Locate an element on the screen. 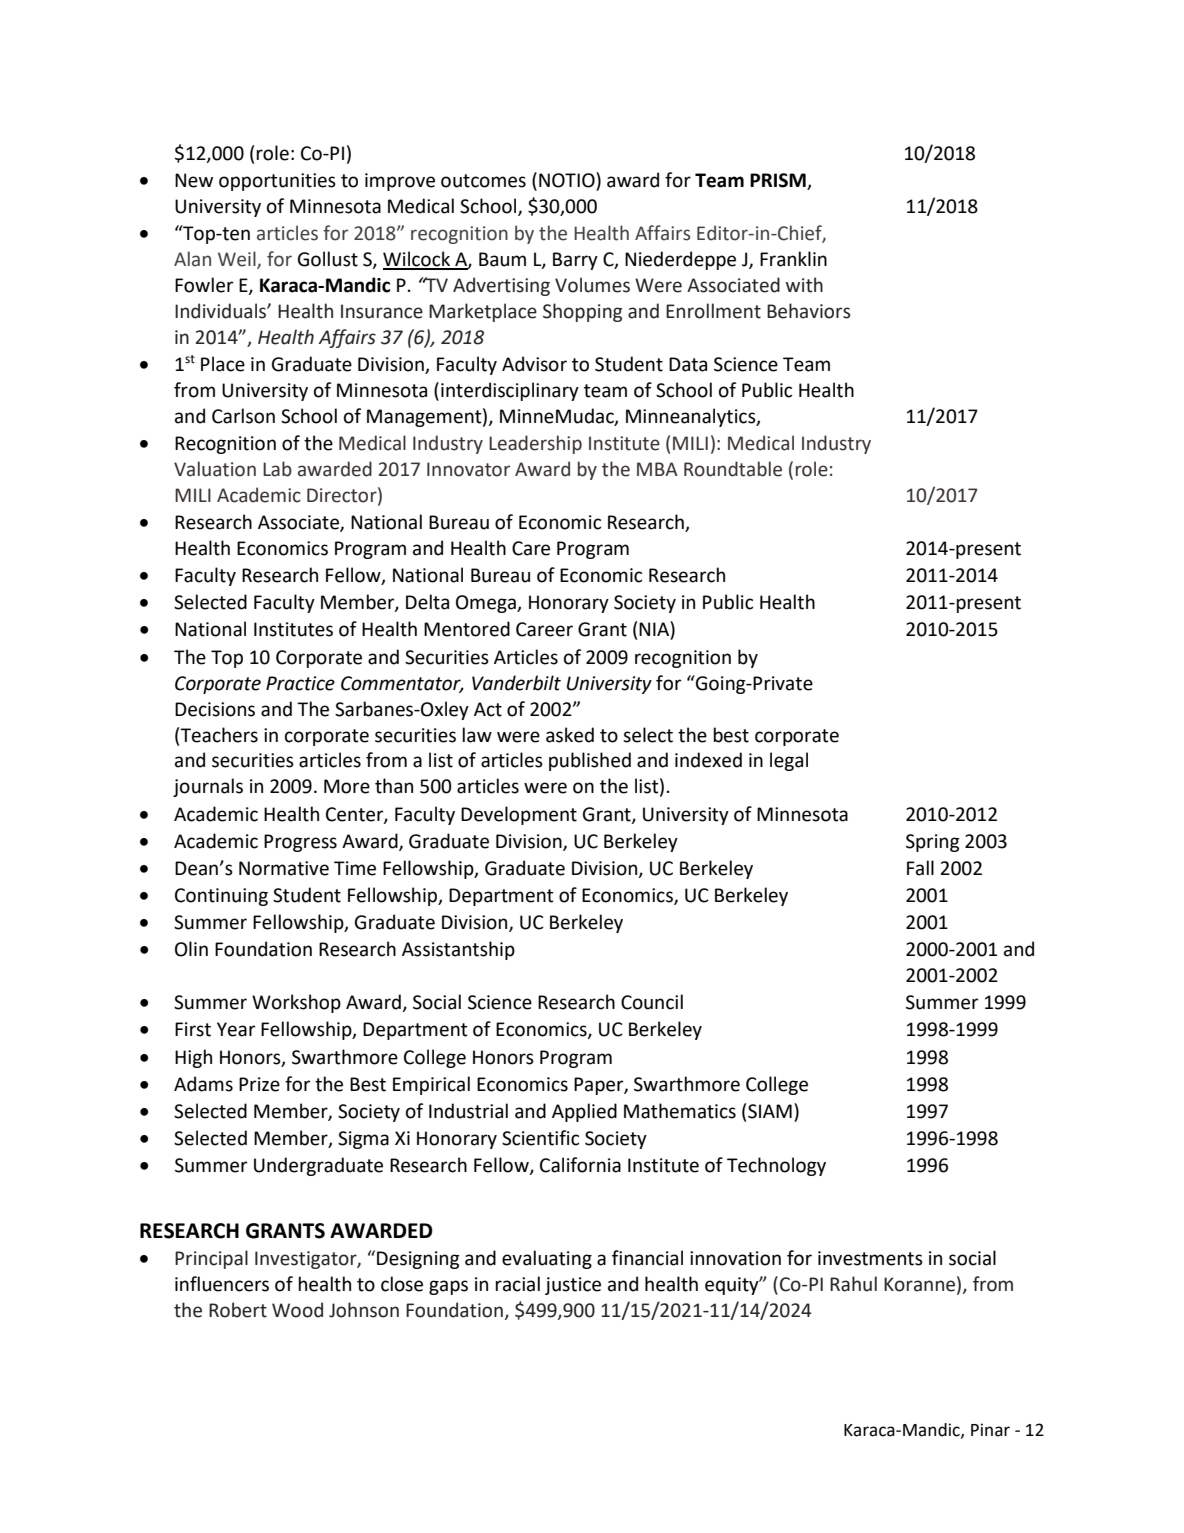  Roundtable is located at coordinates (733, 469).
